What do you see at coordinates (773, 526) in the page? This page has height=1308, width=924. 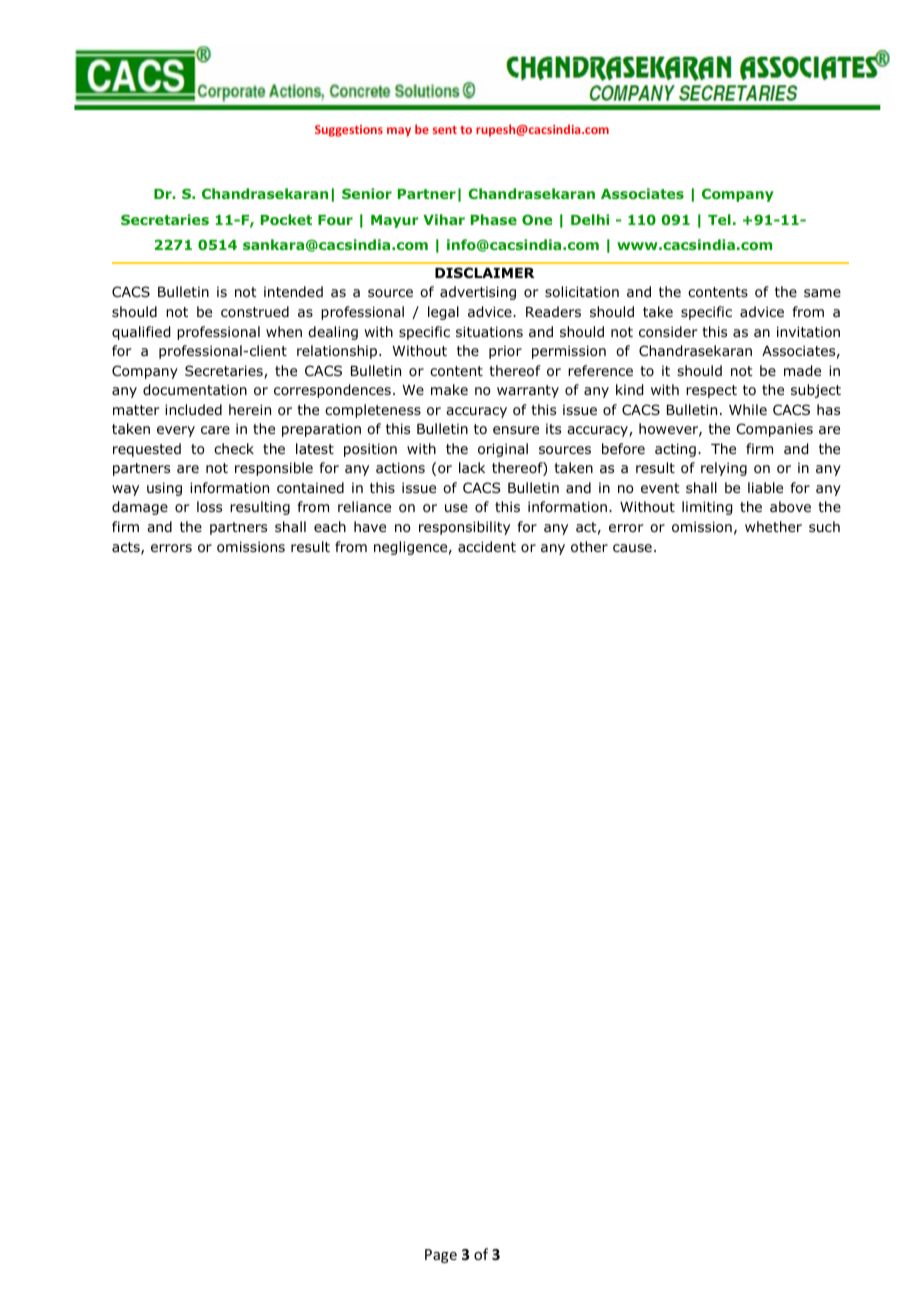 I see `whether` at bounding box center [773, 526].
